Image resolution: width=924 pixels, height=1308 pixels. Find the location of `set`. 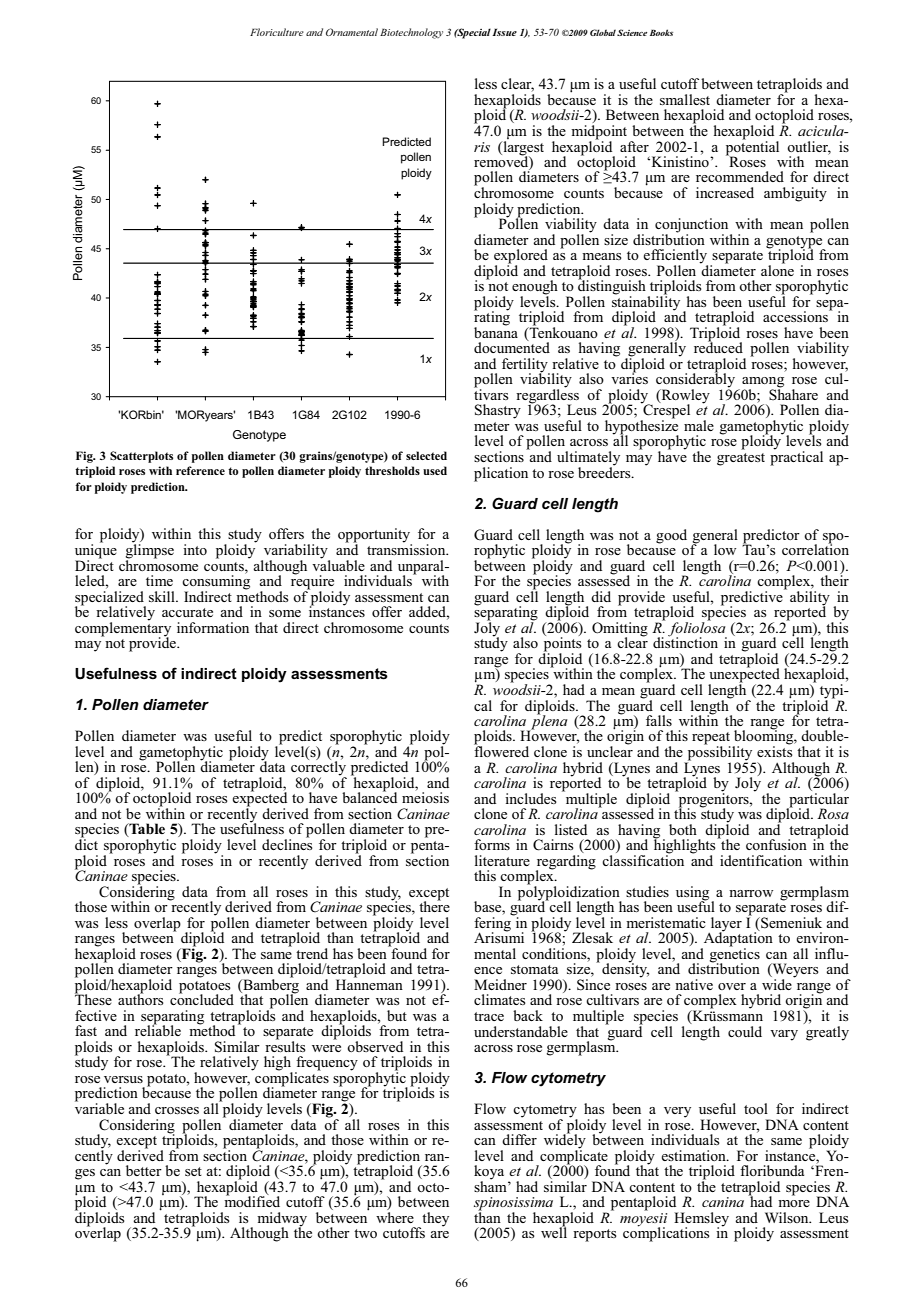

set is located at coordinates (193, 1171).
